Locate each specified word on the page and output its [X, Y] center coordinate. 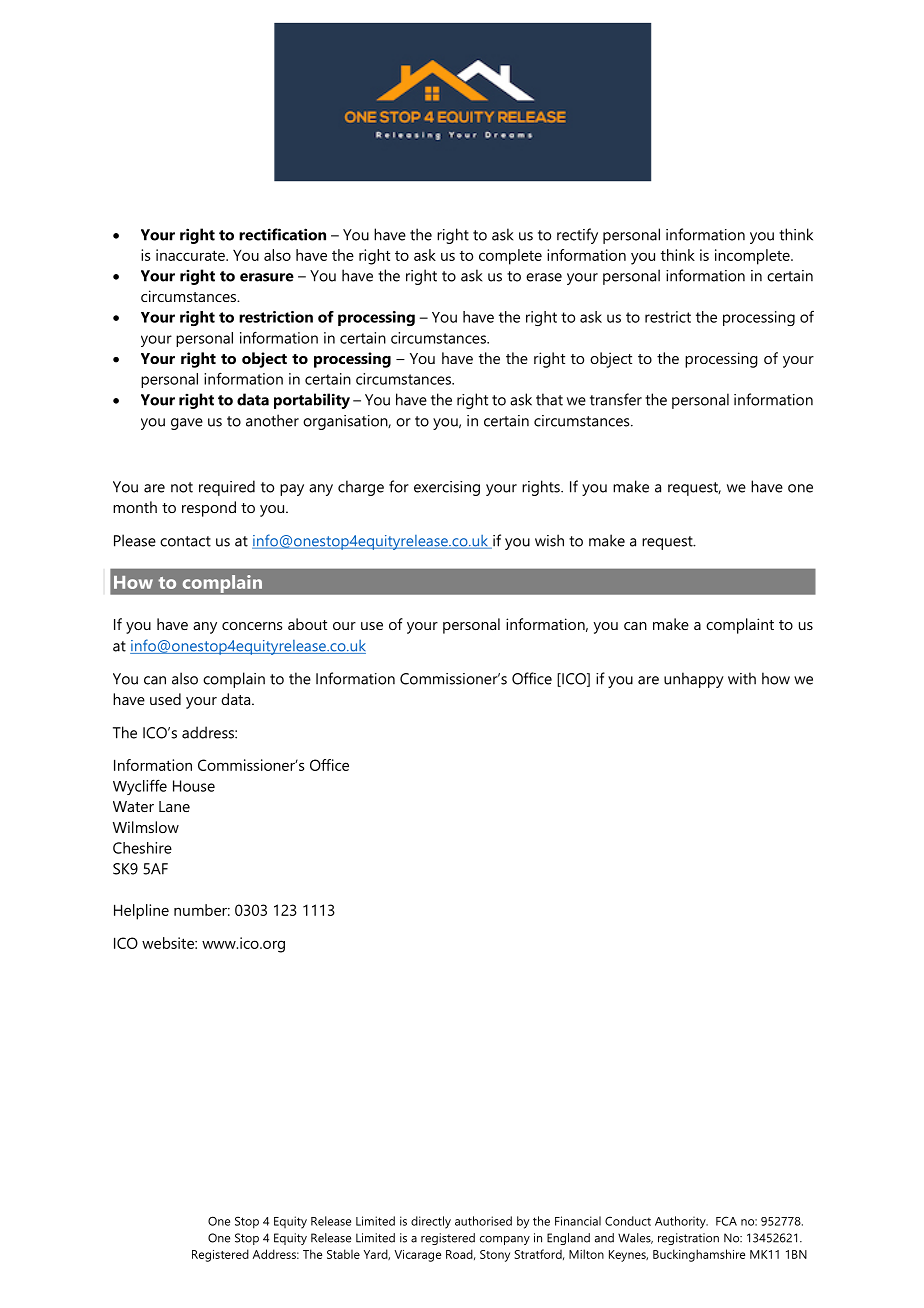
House [194, 786]
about [307, 624]
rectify [577, 236]
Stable [343, 1254]
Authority [681, 1222]
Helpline [141, 912]
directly [431, 1222]
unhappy [694, 680]
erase [544, 277]
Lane [174, 806]
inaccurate [191, 255]
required [227, 488]
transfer [616, 399]
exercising [447, 488]
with [742, 678]
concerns [252, 626]
